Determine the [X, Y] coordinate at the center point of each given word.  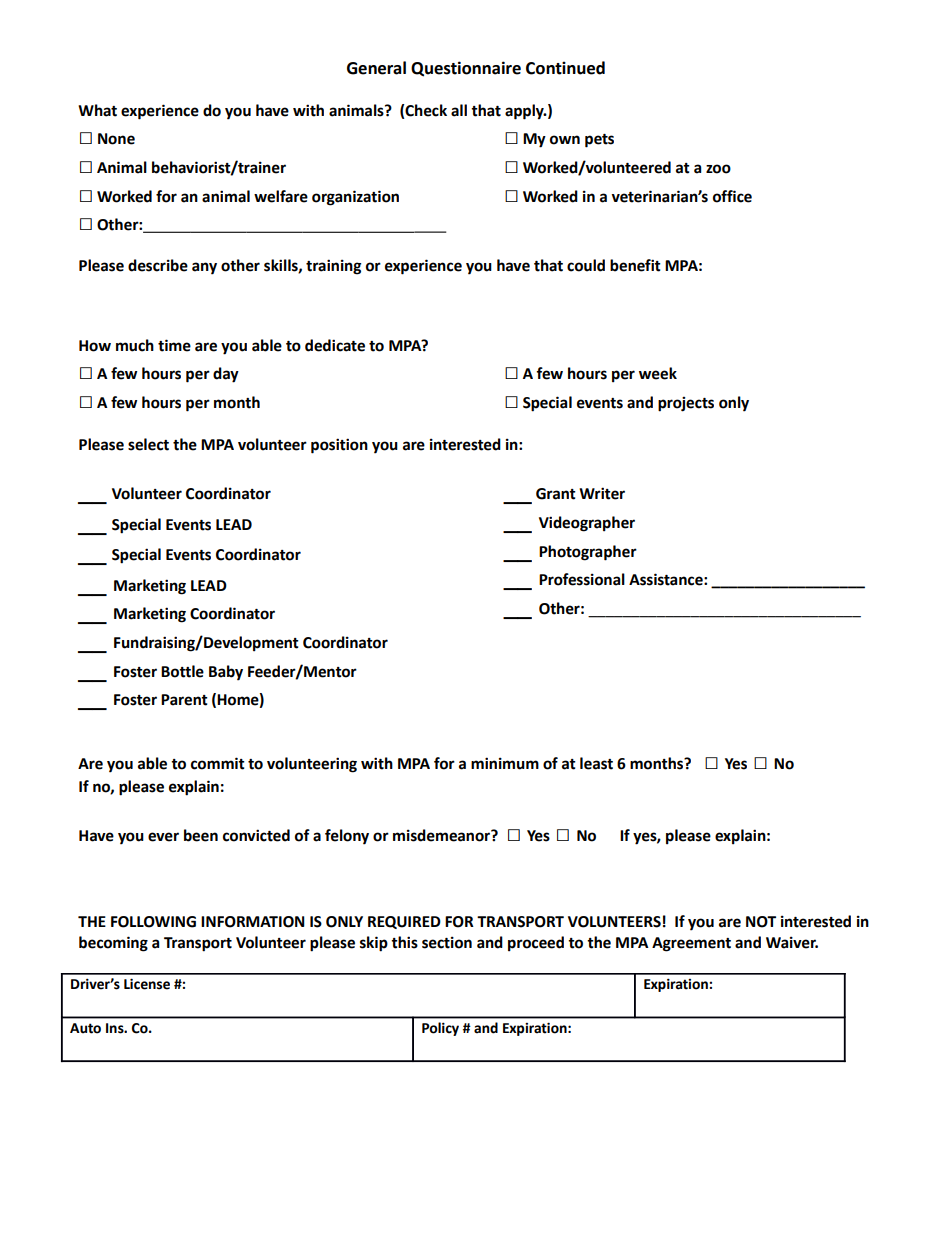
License [147, 984]
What [97, 110]
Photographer [588, 553]
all [459, 110]
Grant [556, 494]
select [148, 444]
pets [599, 141]
